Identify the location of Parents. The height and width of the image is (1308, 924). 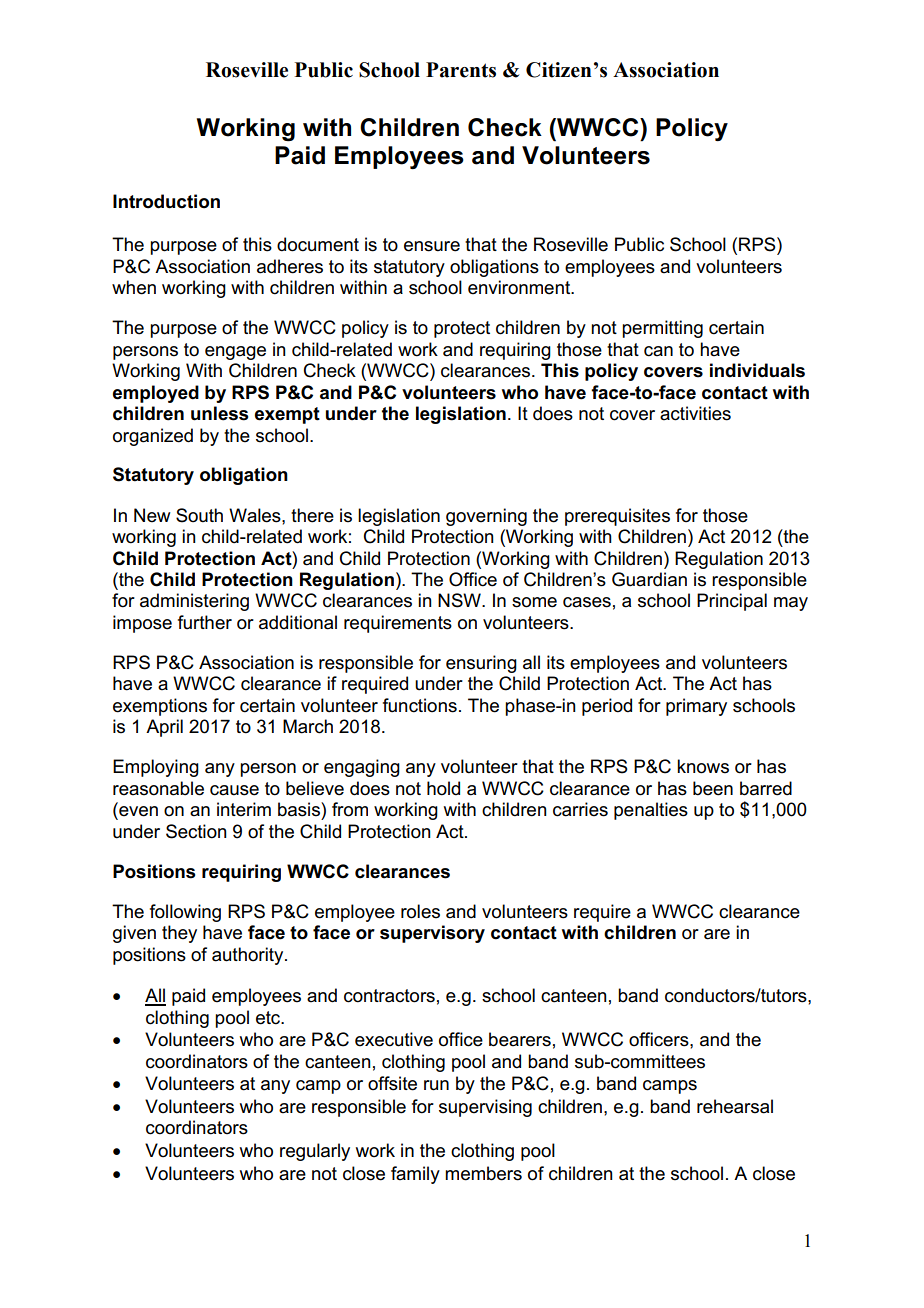
(461, 70).
